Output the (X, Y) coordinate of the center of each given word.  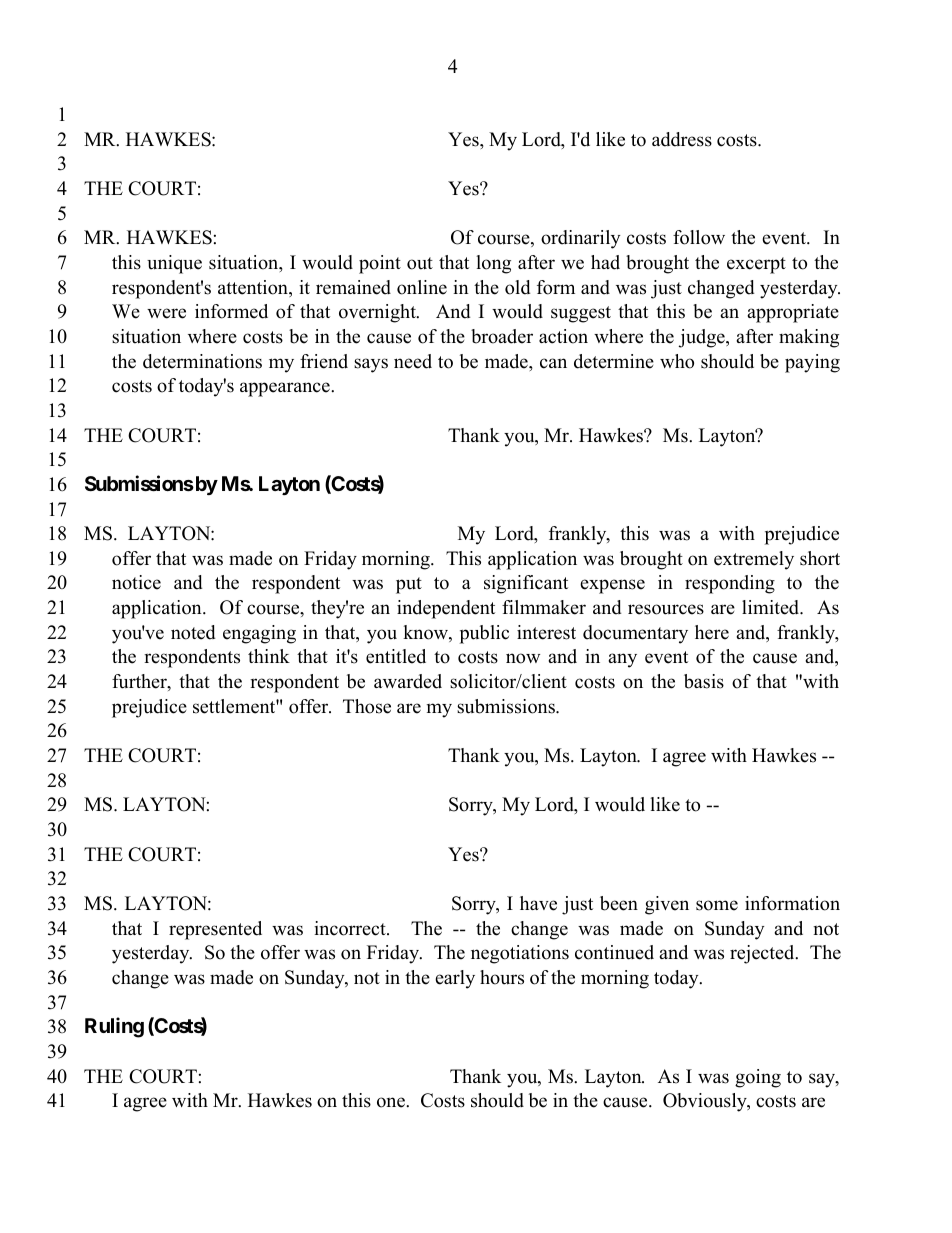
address (682, 139)
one (392, 1102)
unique (174, 264)
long (493, 264)
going (758, 1078)
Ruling (114, 1027)
